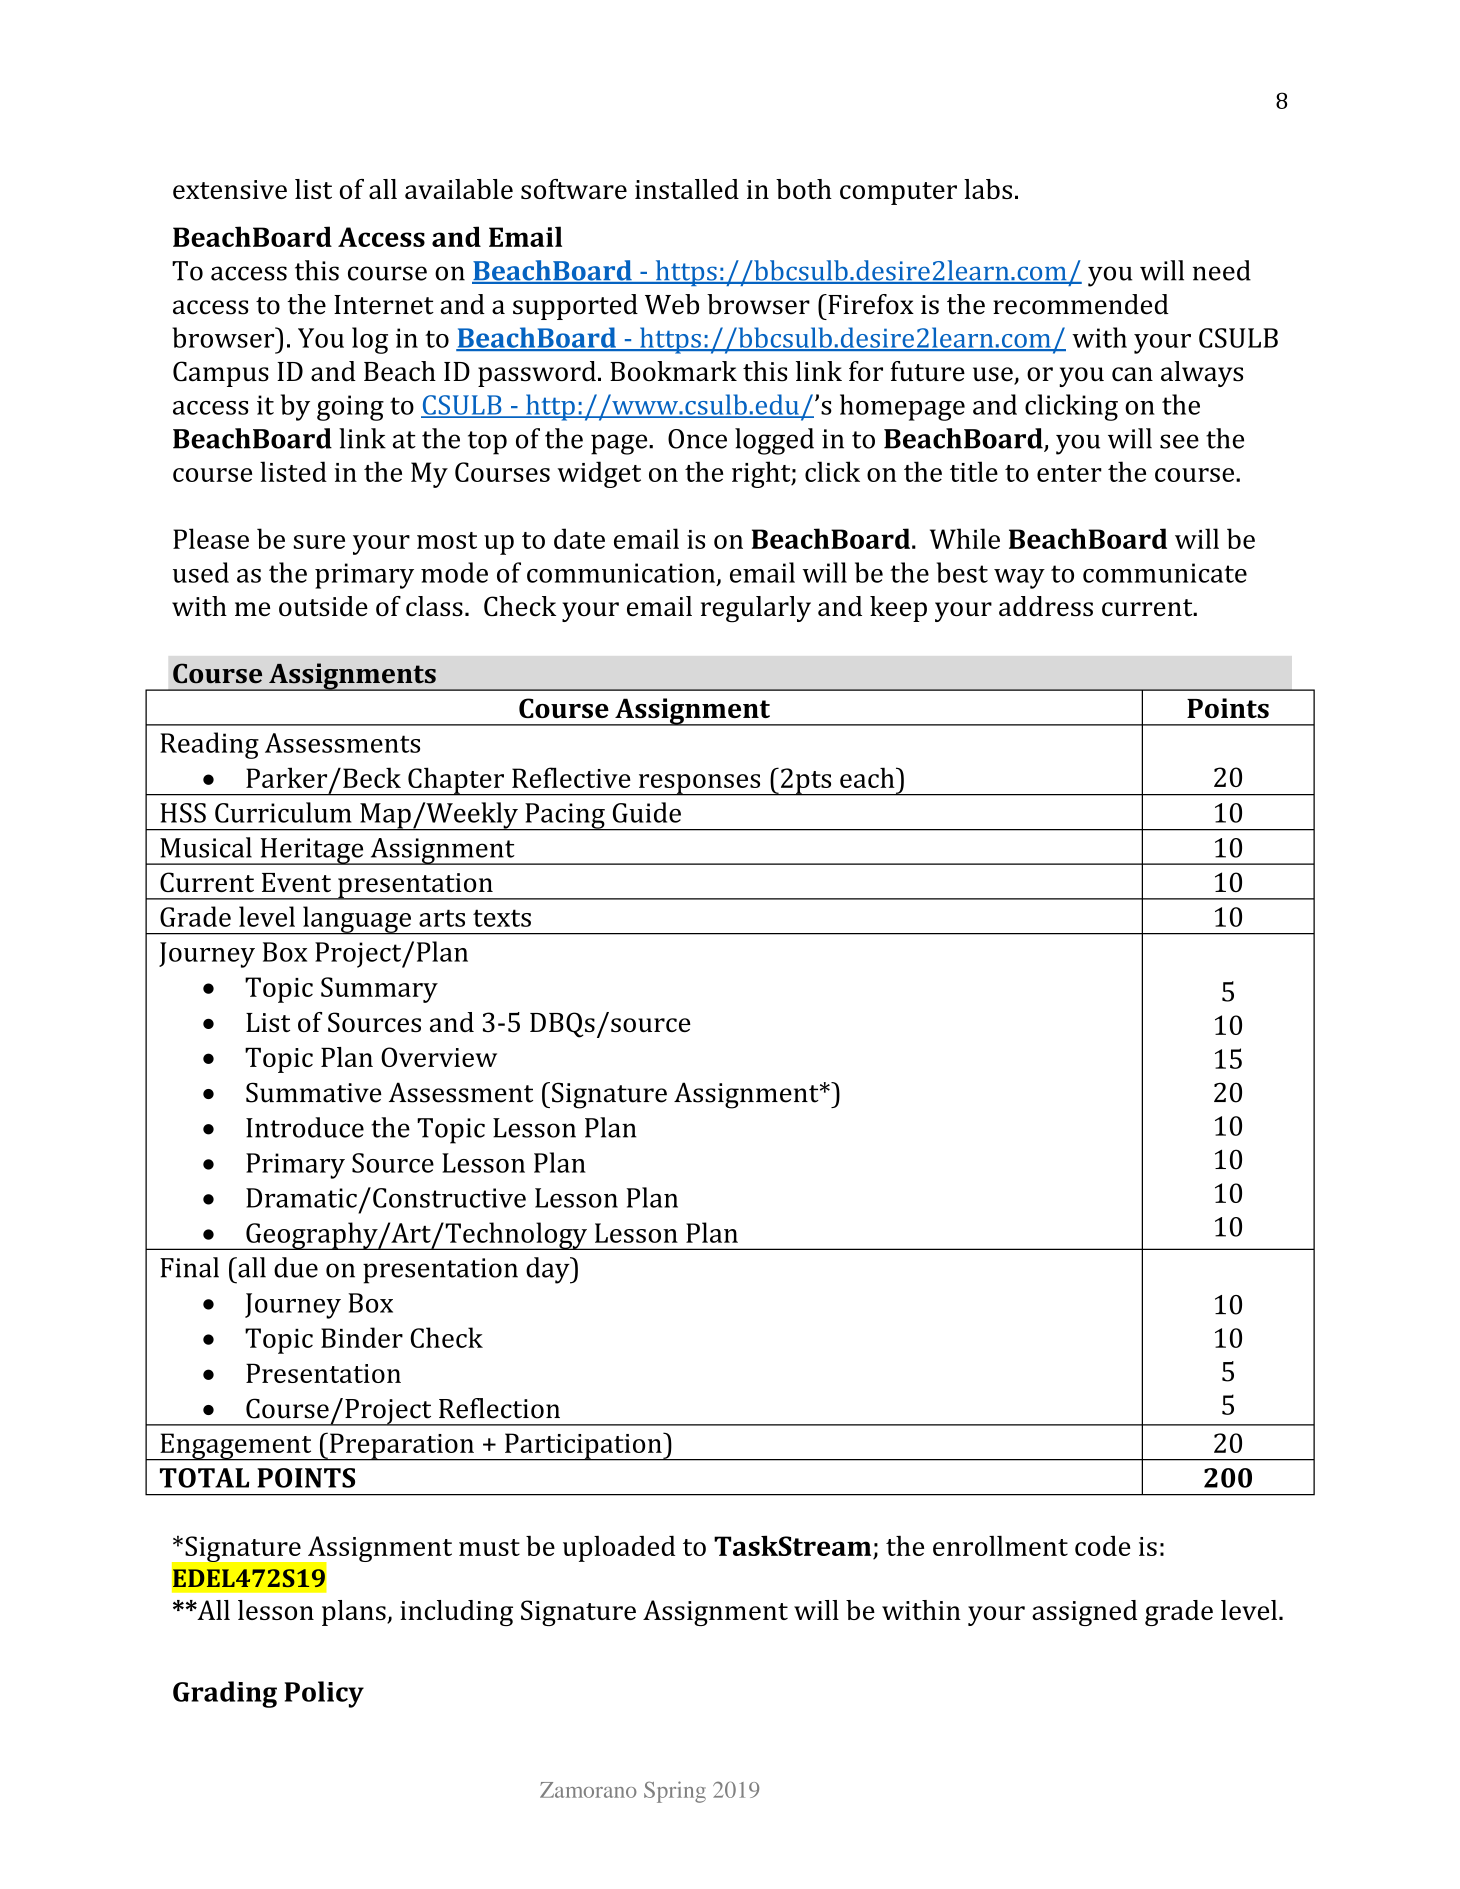  What do you see at coordinates (756, 609) in the page?
I see `regularly` at bounding box center [756, 609].
